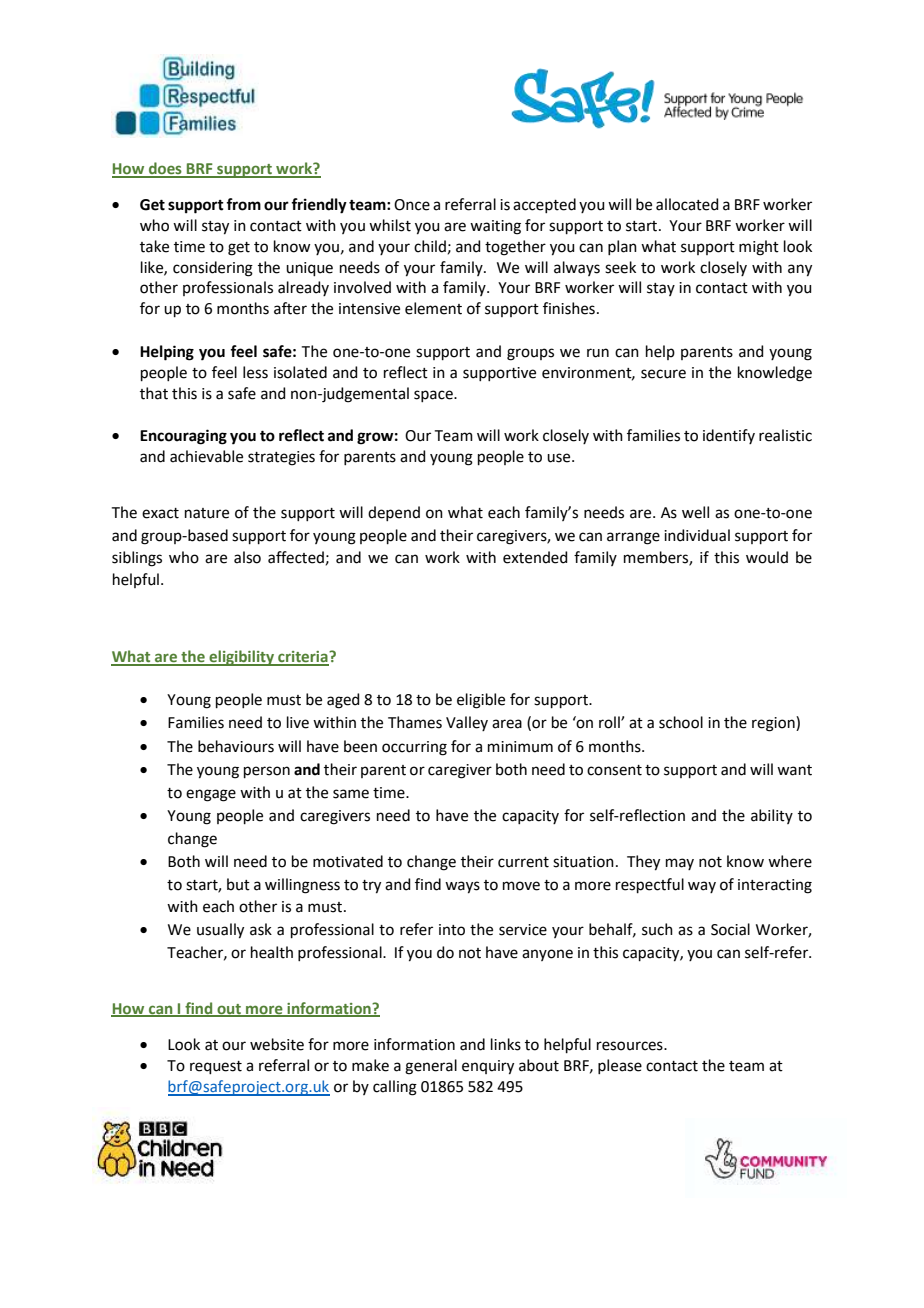 The width and height of the screenshot is (924, 1308). I want to click on please, so click(620, 1066).
